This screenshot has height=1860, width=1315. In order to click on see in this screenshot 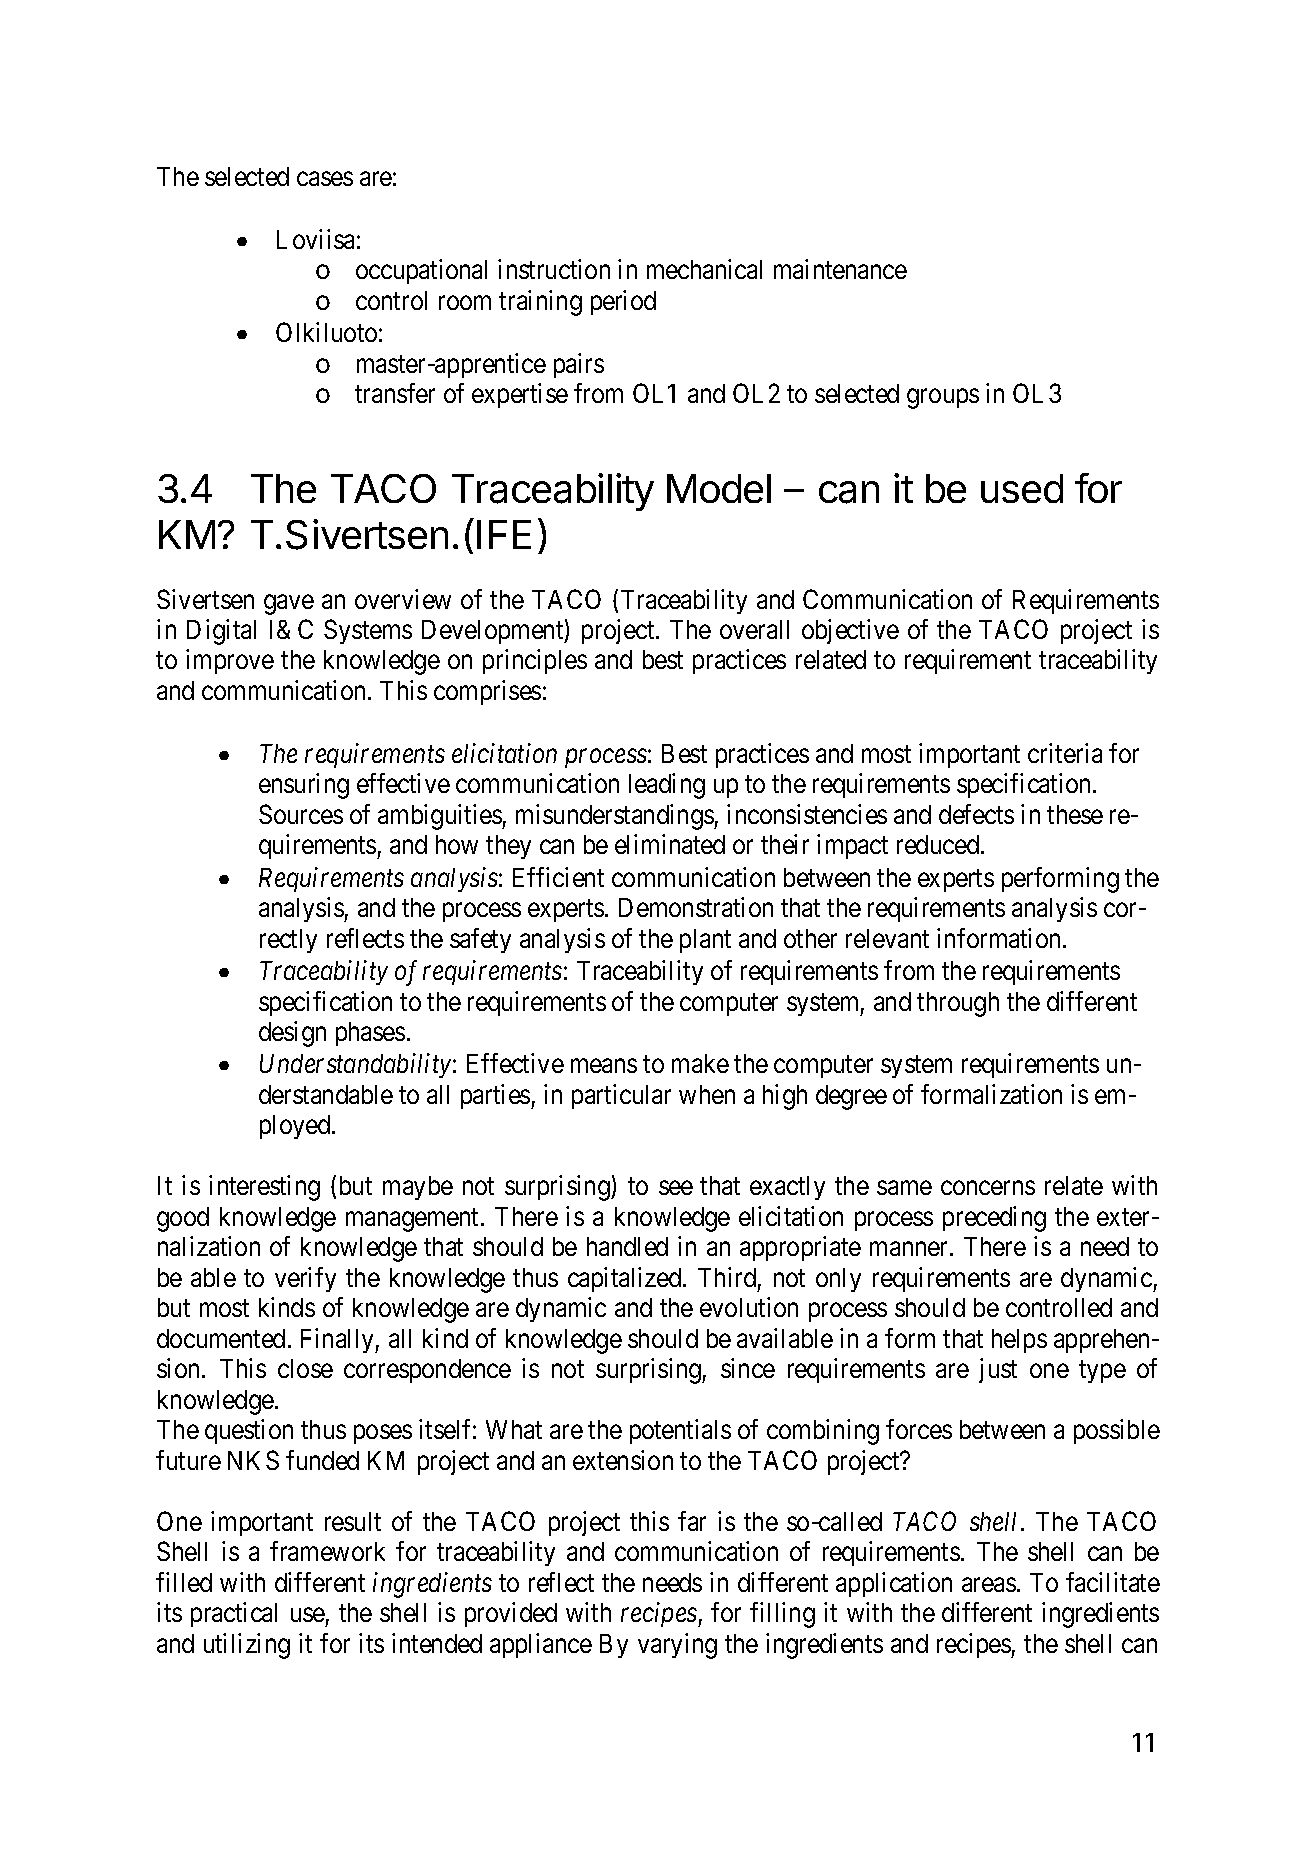, I will do `click(676, 1188)`.
